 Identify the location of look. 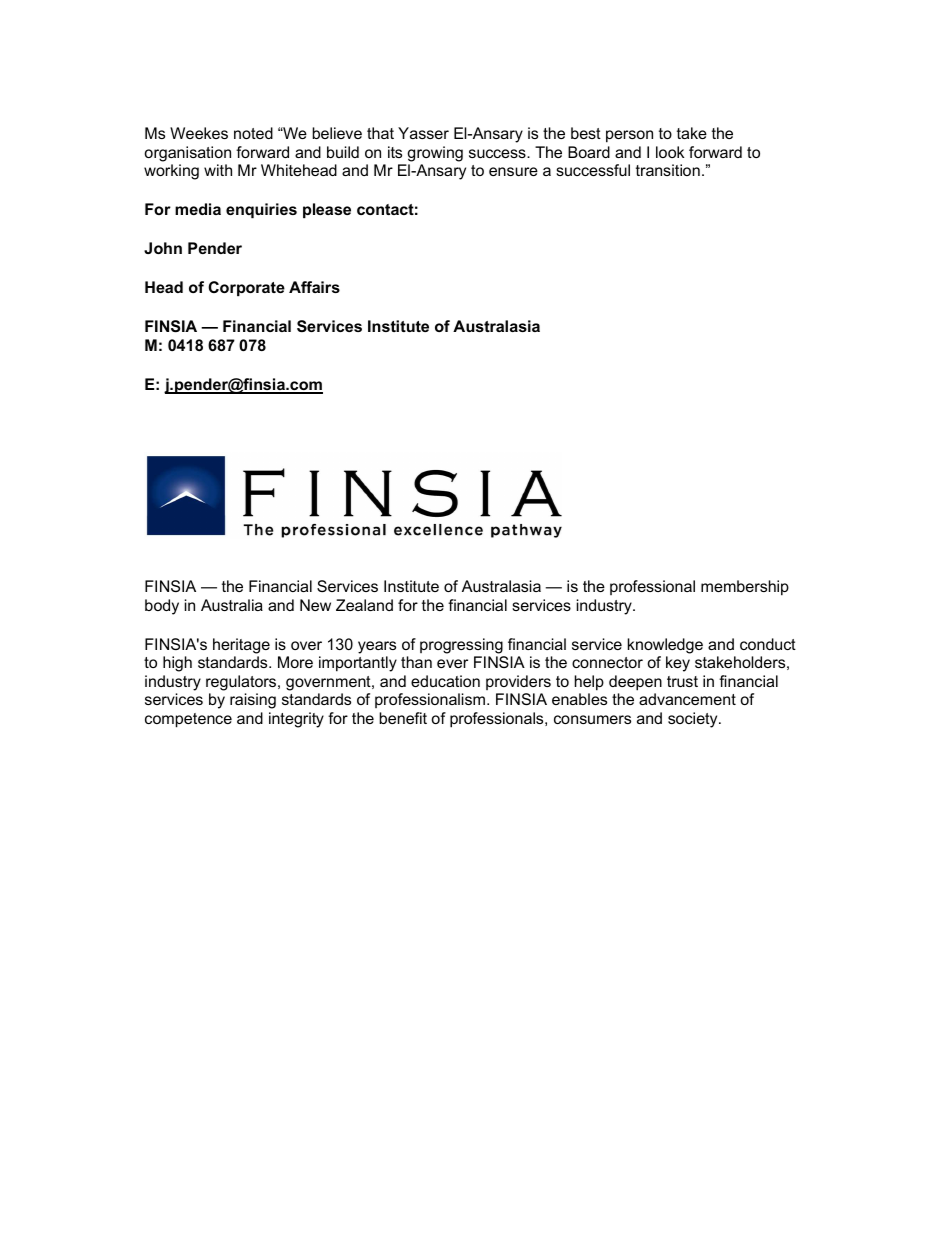
(670, 152).
